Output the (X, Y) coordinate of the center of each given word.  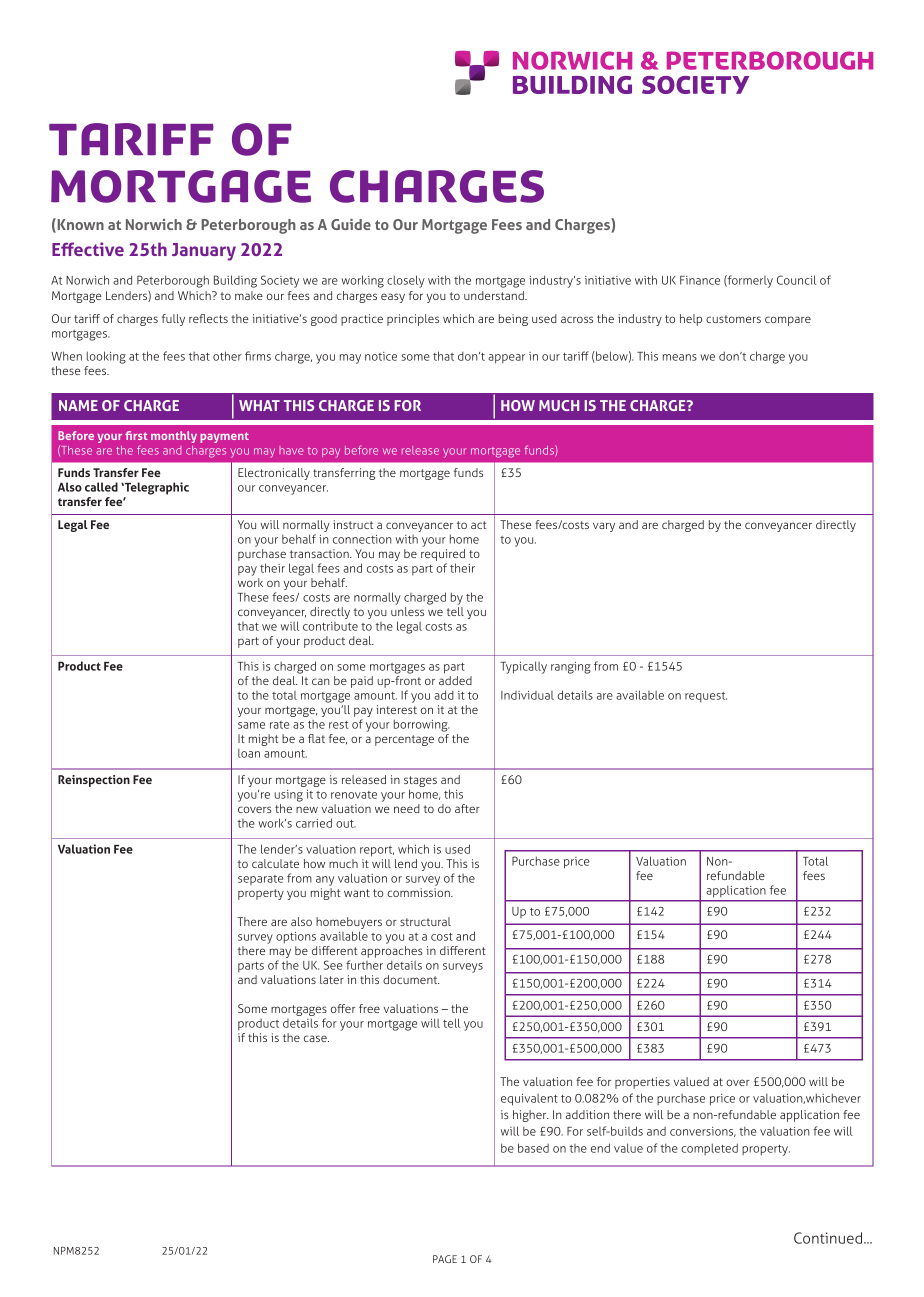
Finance (700, 280)
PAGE (445, 1259)
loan (249, 753)
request (706, 697)
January (204, 252)
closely (406, 281)
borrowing (421, 725)
